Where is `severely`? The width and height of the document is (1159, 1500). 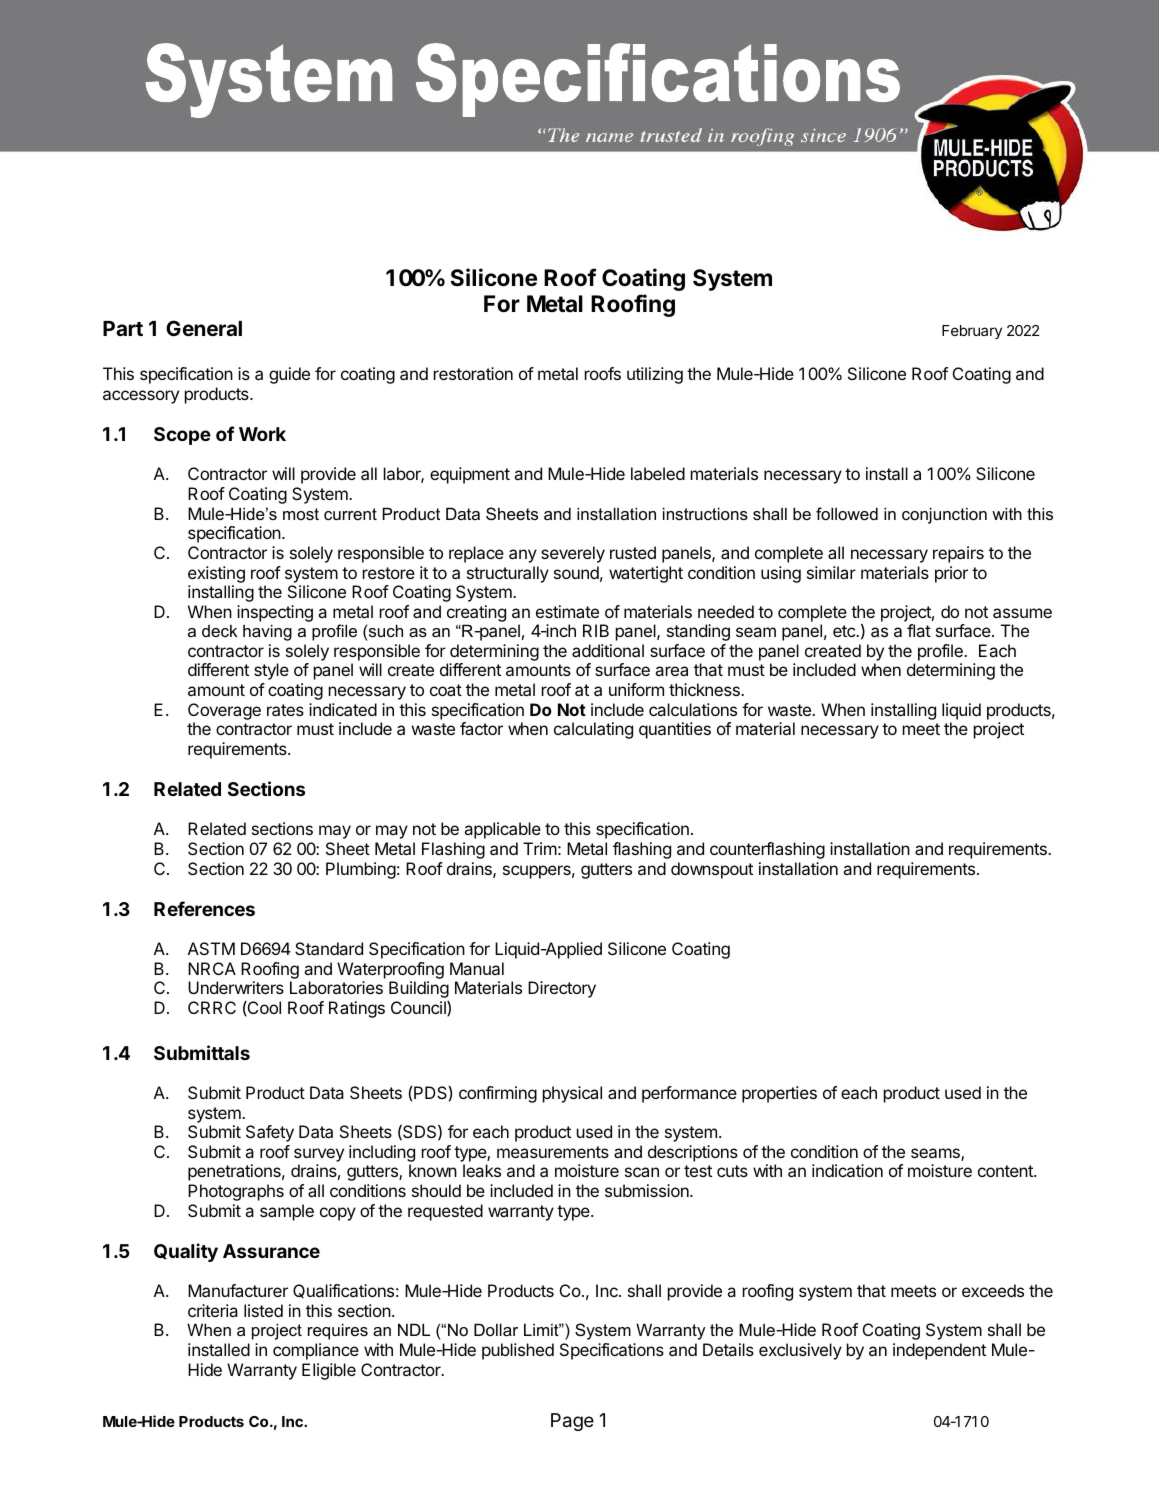 severely is located at coordinates (573, 554).
